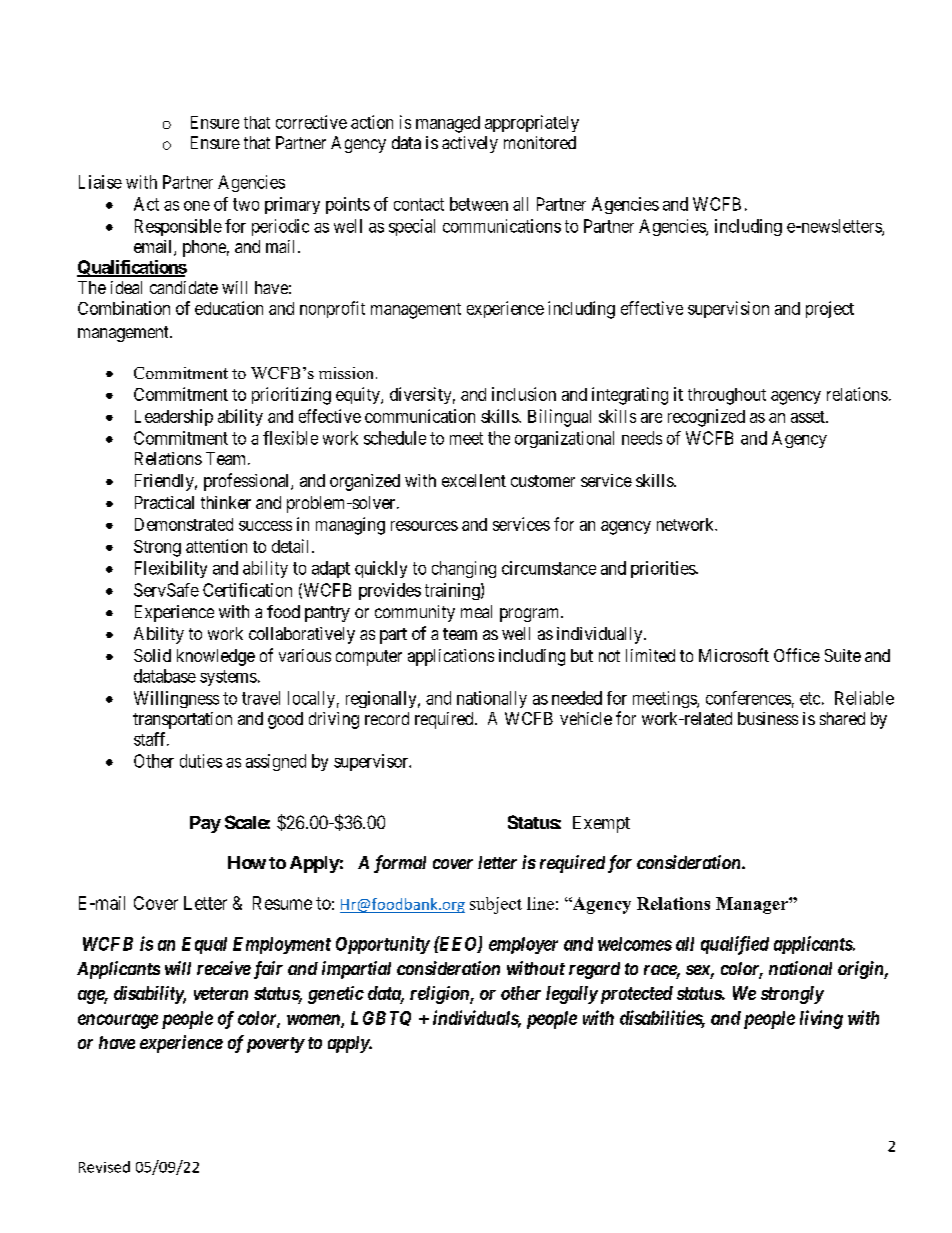  Describe the element at coordinates (728, 309) in the screenshot. I see `supervision` at that location.
